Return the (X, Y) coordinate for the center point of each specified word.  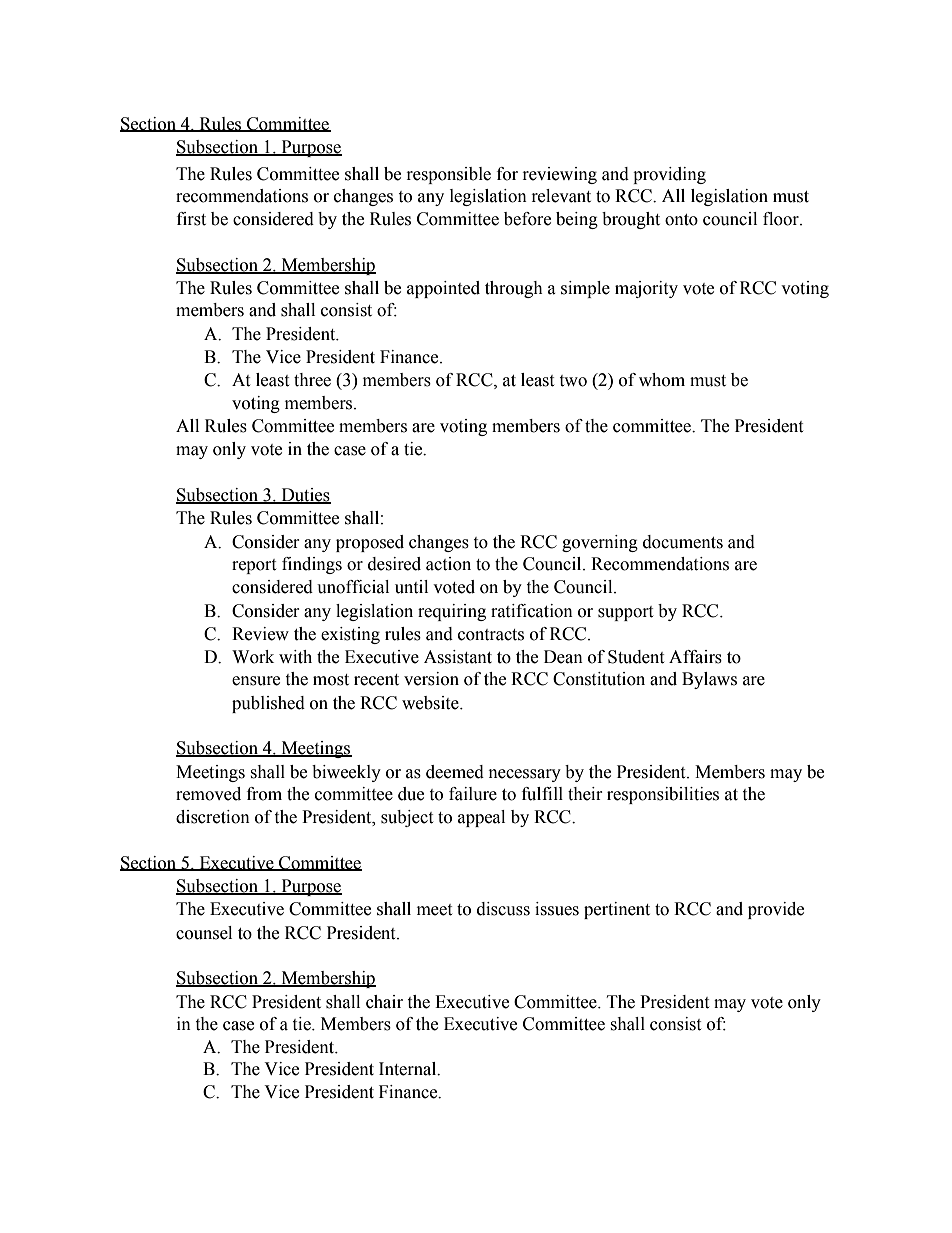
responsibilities (663, 795)
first (191, 219)
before (527, 219)
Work (253, 657)
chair (384, 1002)
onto (681, 220)
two (573, 381)
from (264, 794)
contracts (491, 635)
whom (662, 380)
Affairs (695, 657)
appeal (481, 818)
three (312, 380)
